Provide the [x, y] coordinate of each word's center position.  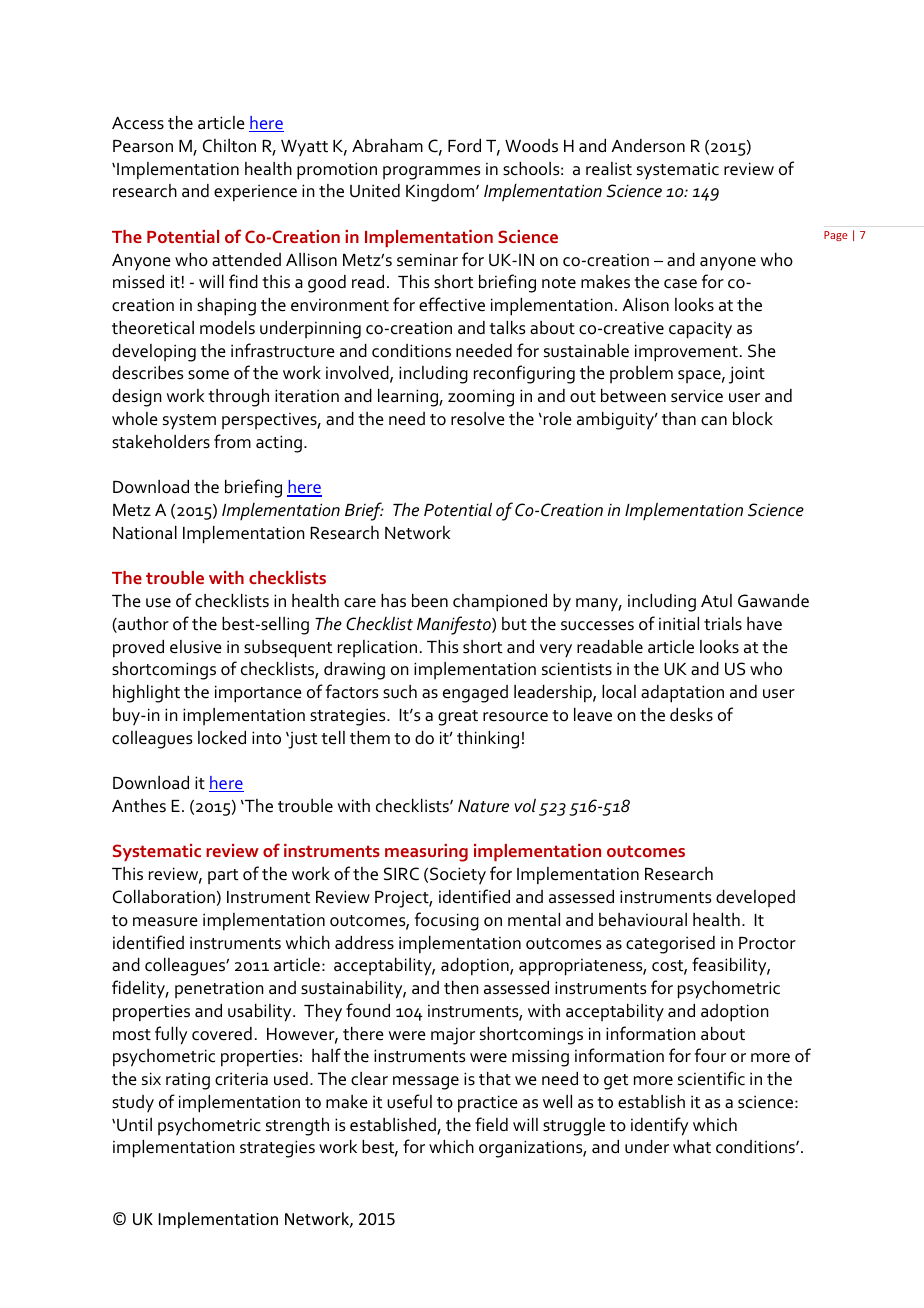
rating [188, 1081]
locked [222, 738]
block [753, 419]
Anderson [648, 146]
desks [691, 715]
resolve [478, 419]
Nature [483, 806]
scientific [711, 1078]
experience [255, 193]
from [232, 441]
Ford [464, 146]
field [491, 1124]
